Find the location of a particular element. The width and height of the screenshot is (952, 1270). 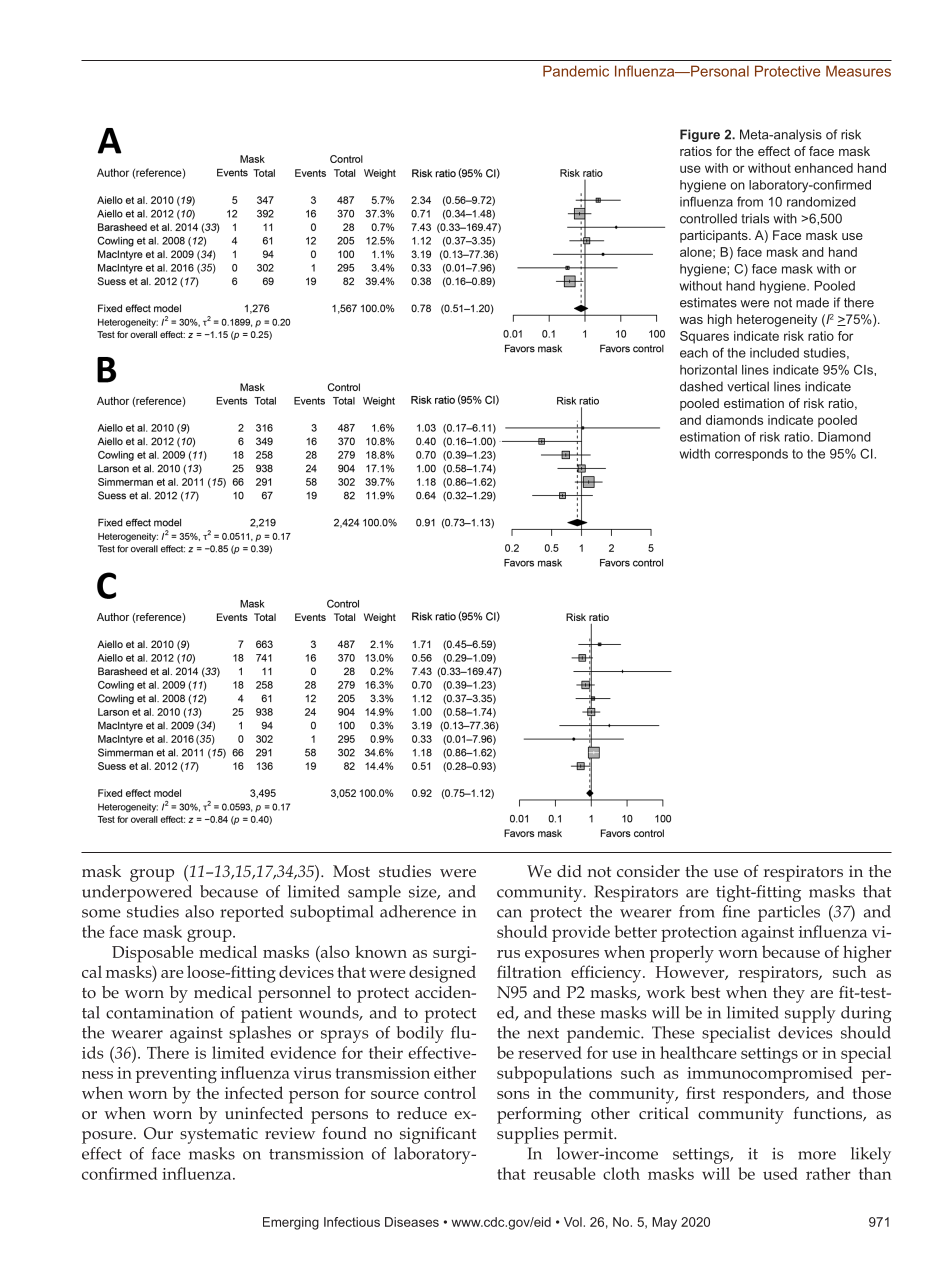

did is located at coordinates (569, 871).
